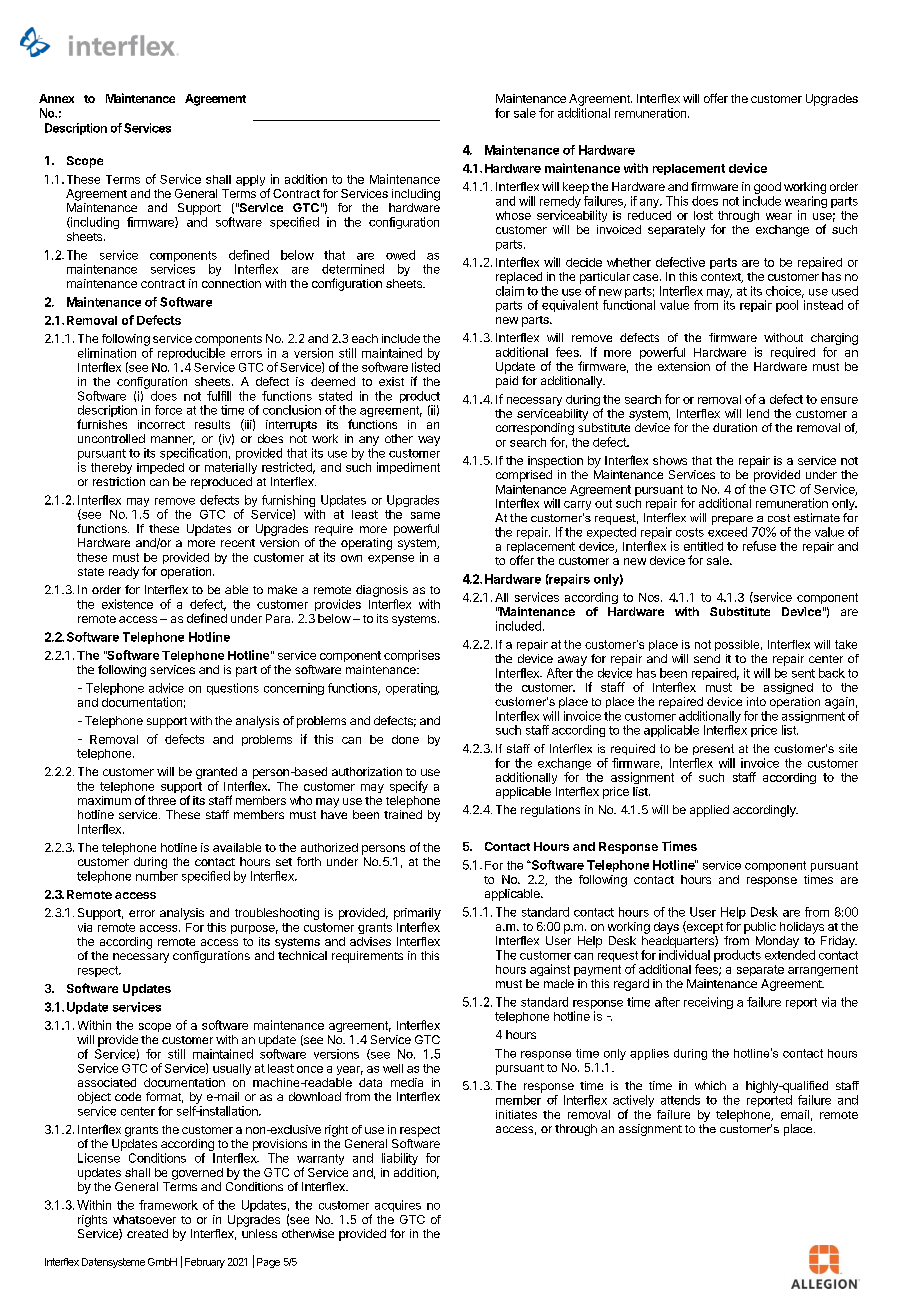 This screenshot has height=1308, width=924. What do you see at coordinates (412, 656) in the screenshot?
I see `comprises` at bounding box center [412, 656].
